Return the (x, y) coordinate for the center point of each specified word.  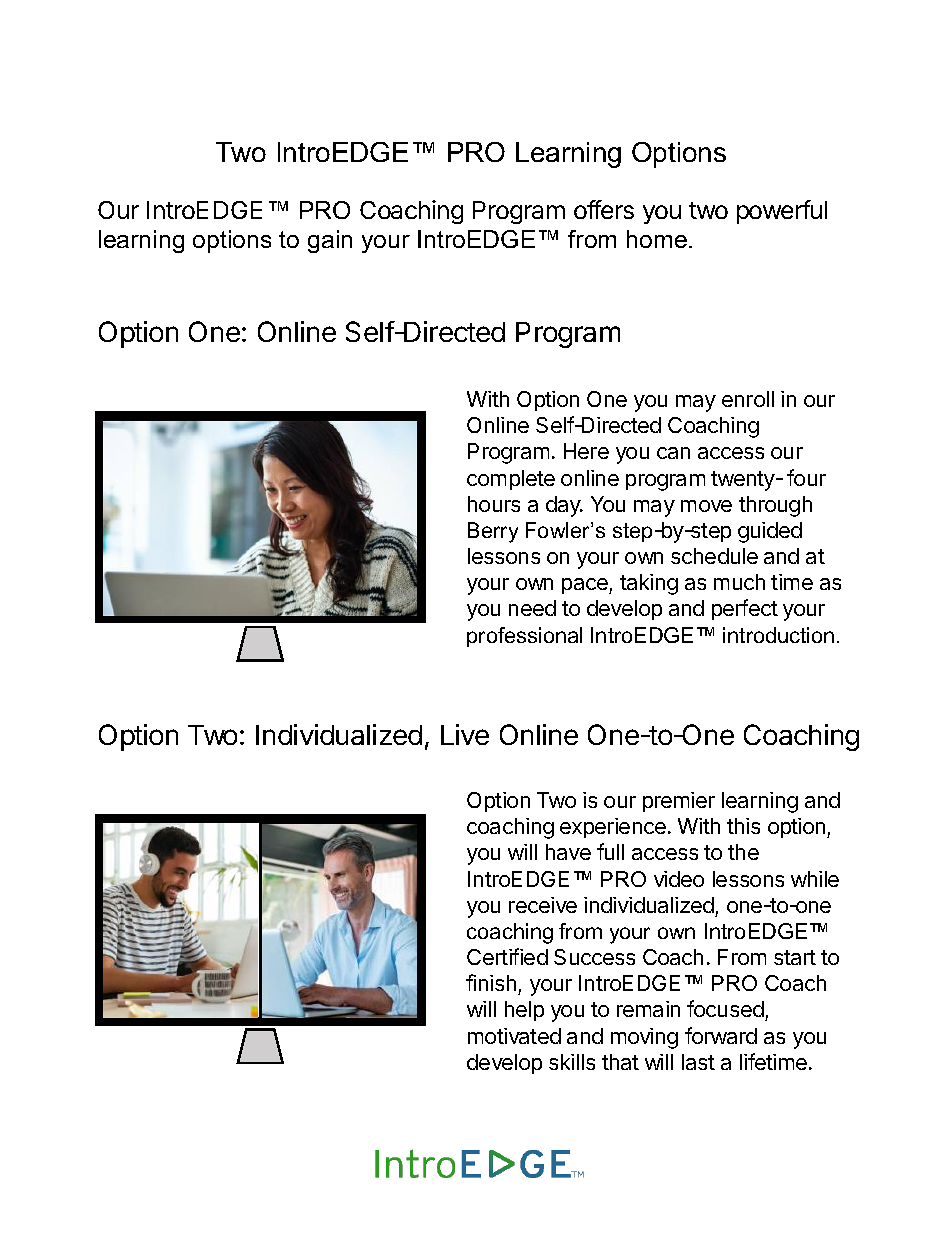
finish (491, 982)
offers (604, 209)
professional (524, 637)
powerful (782, 212)
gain (330, 241)
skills (572, 1062)
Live (465, 734)
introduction (778, 635)
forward (721, 1035)
